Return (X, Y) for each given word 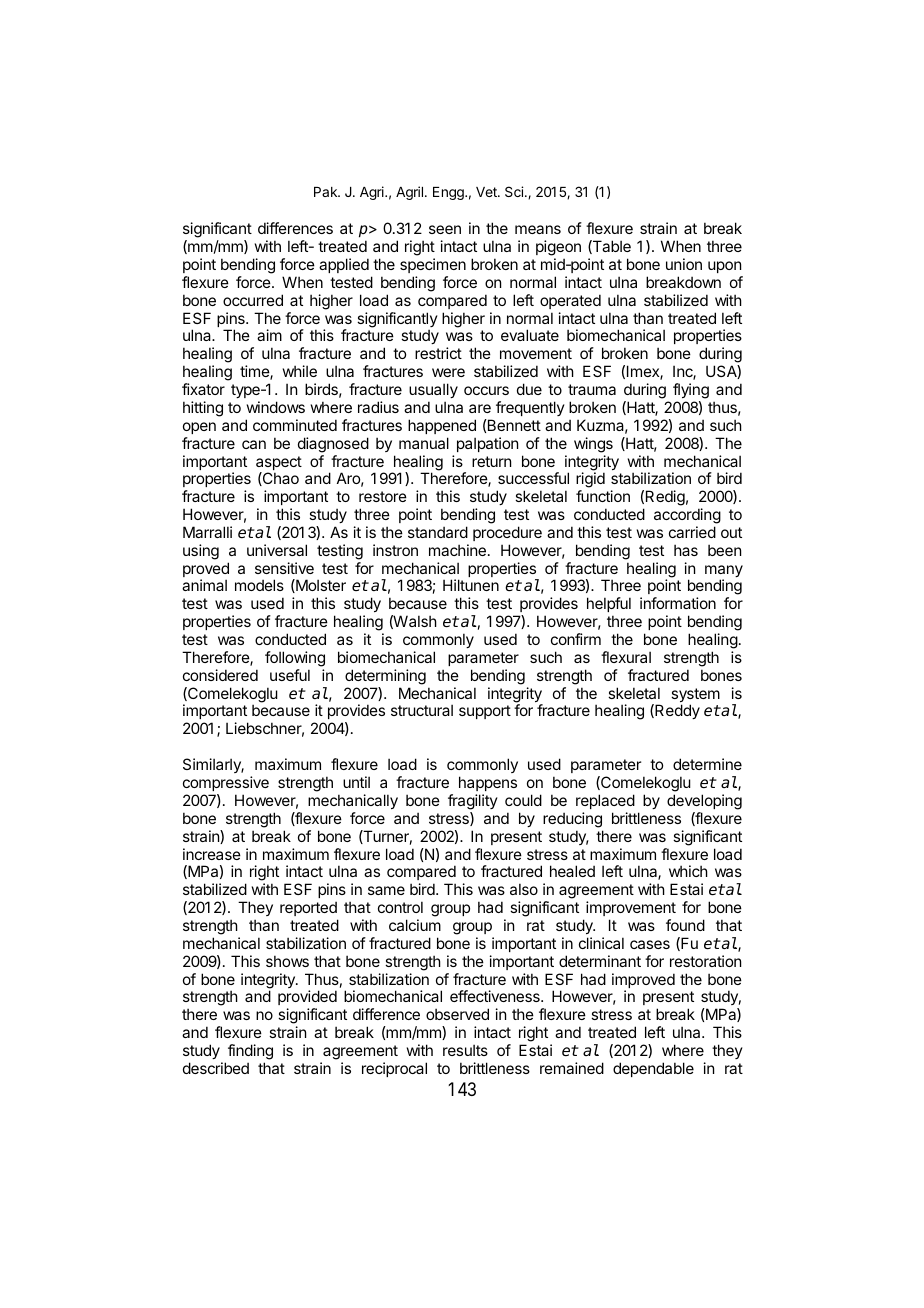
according (687, 516)
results (465, 1050)
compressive (226, 783)
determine (707, 764)
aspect (279, 464)
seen (445, 229)
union (684, 264)
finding (250, 1052)
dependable (653, 1069)
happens (488, 783)
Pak (326, 192)
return (491, 461)
